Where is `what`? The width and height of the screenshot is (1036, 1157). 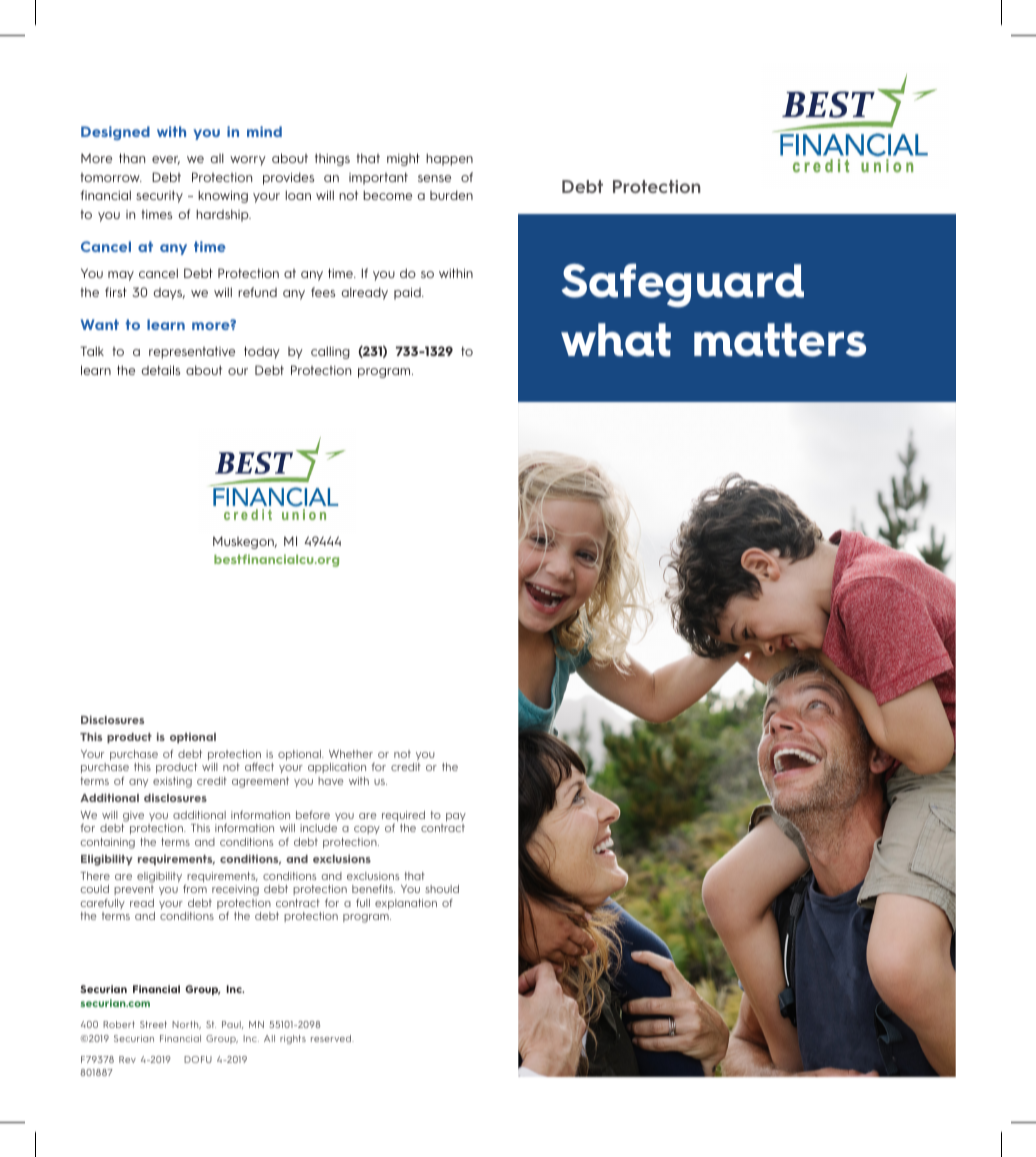
what is located at coordinates (616, 340).
